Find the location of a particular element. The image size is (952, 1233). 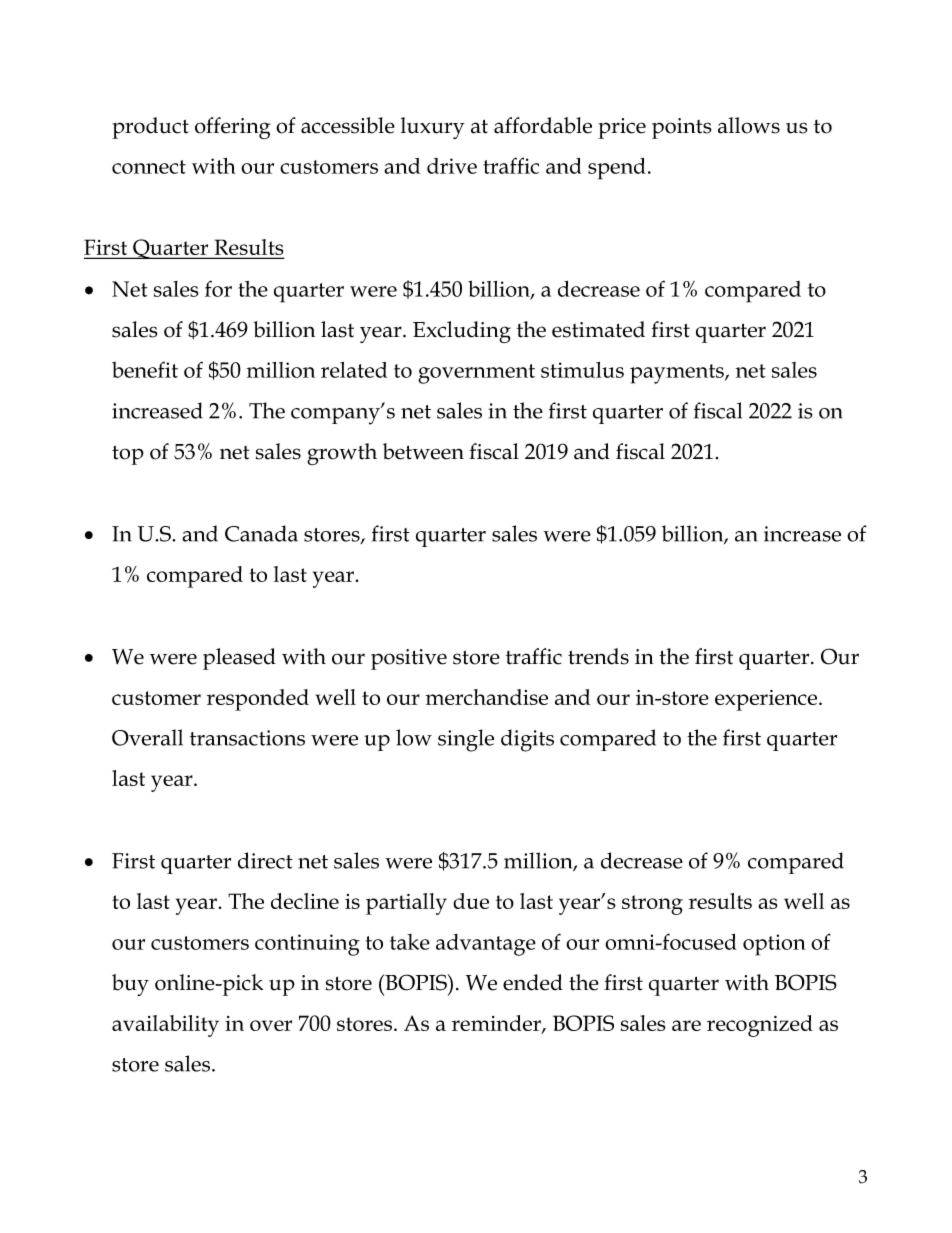

positive is located at coordinates (409, 659).
